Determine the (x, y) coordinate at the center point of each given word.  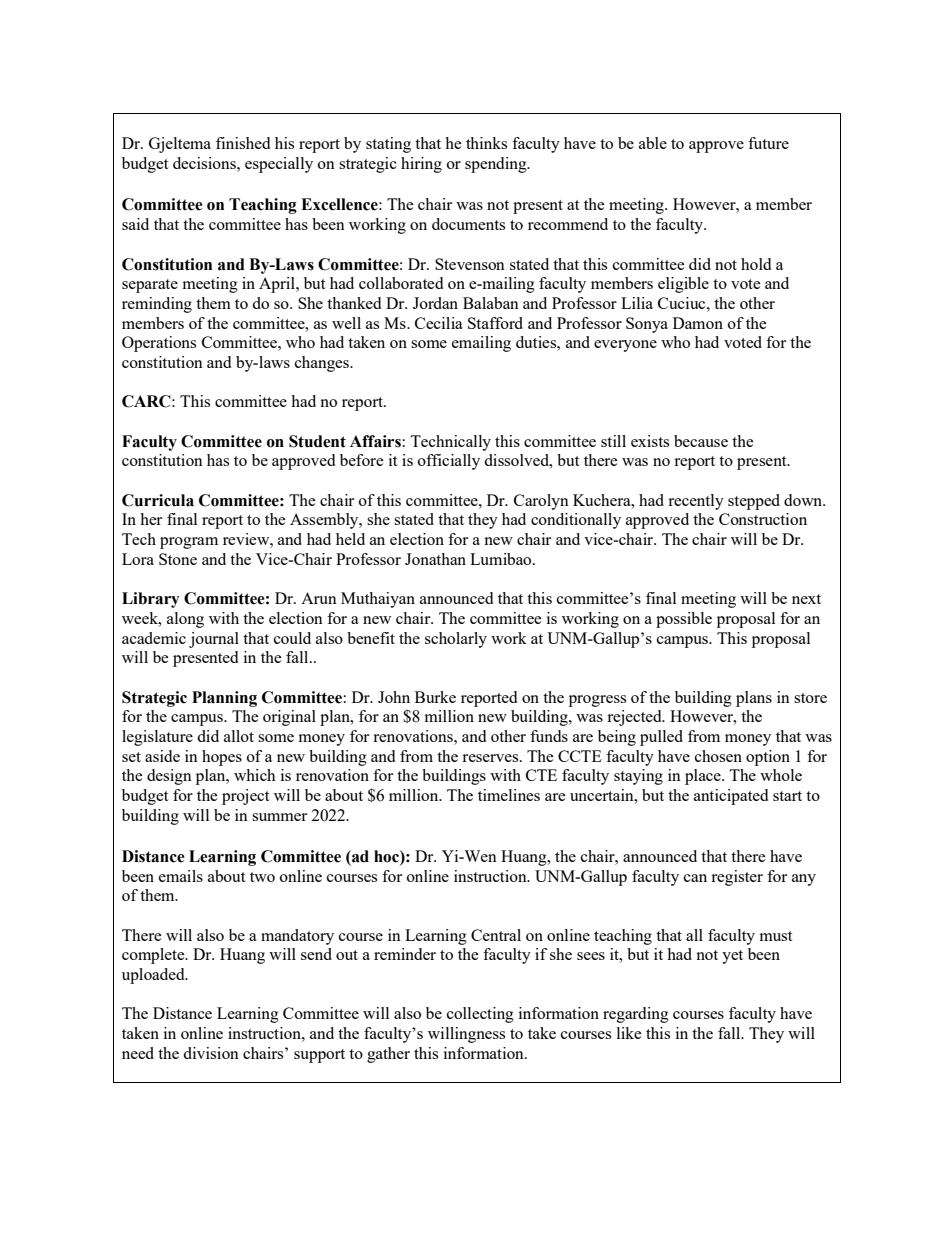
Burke (435, 697)
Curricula (158, 500)
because (701, 441)
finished (243, 143)
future (768, 143)
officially (449, 462)
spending (497, 165)
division (211, 1053)
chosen (718, 756)
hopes (222, 758)
